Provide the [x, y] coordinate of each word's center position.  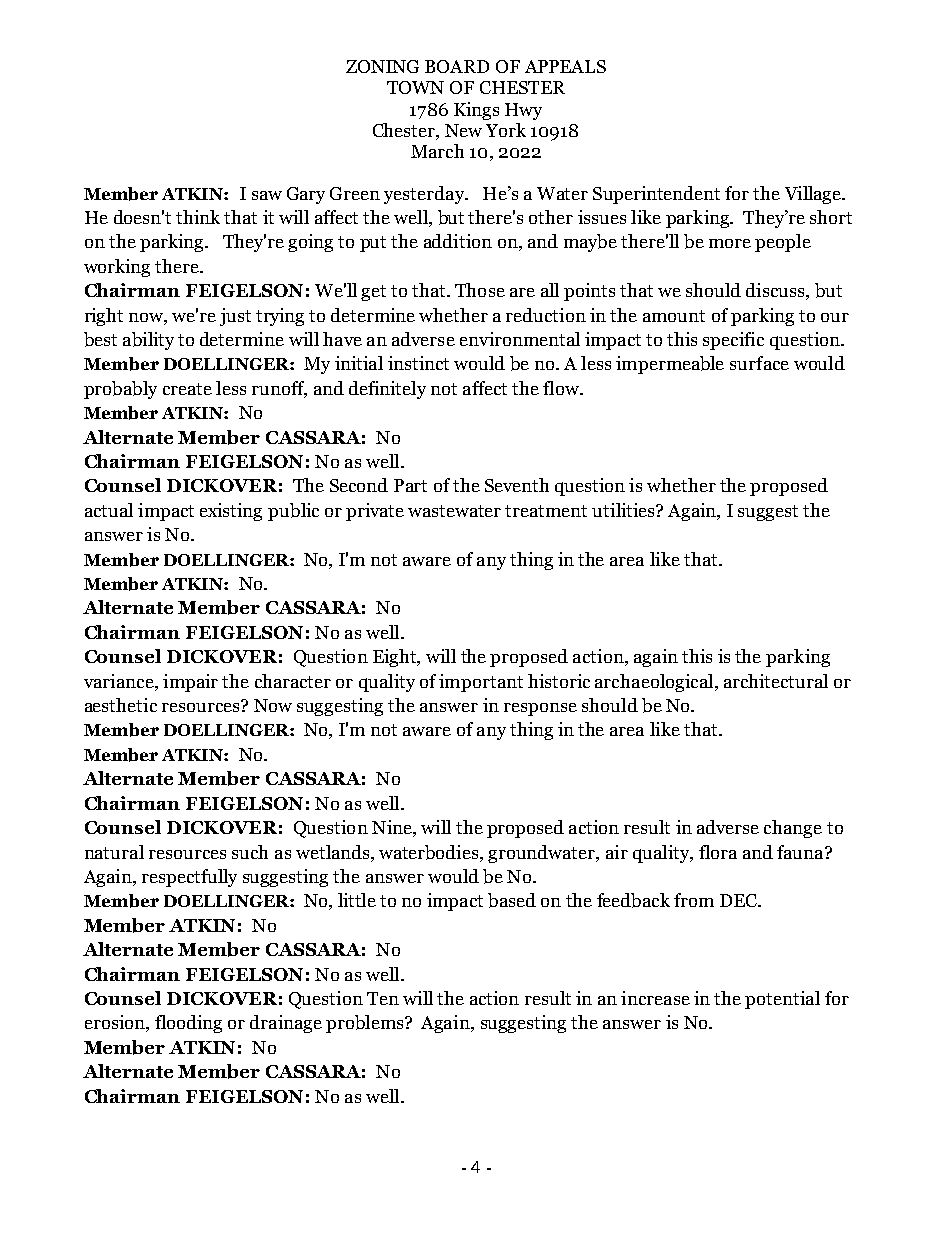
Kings [476, 111]
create [187, 389]
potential [782, 1000]
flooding [188, 1024]
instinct [418, 363]
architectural [776, 681]
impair [190, 683]
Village [814, 195]
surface [759, 363]
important [481, 683]
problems [366, 1024]
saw [267, 195]
